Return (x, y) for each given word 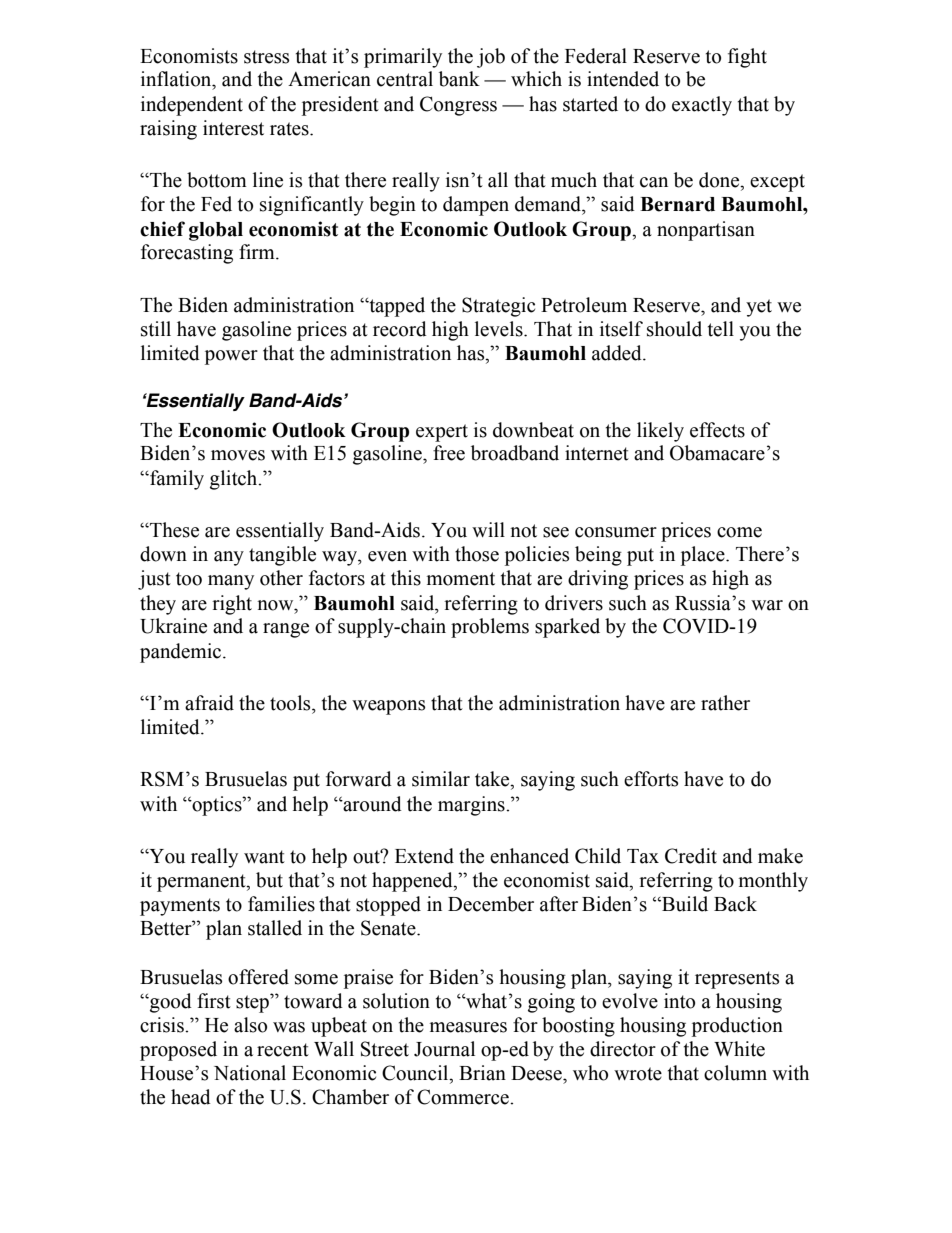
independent (192, 106)
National (250, 1073)
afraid (209, 703)
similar (441, 779)
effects (717, 430)
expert (442, 433)
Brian (482, 1073)
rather (725, 703)
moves (238, 455)
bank (459, 79)
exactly (702, 106)
